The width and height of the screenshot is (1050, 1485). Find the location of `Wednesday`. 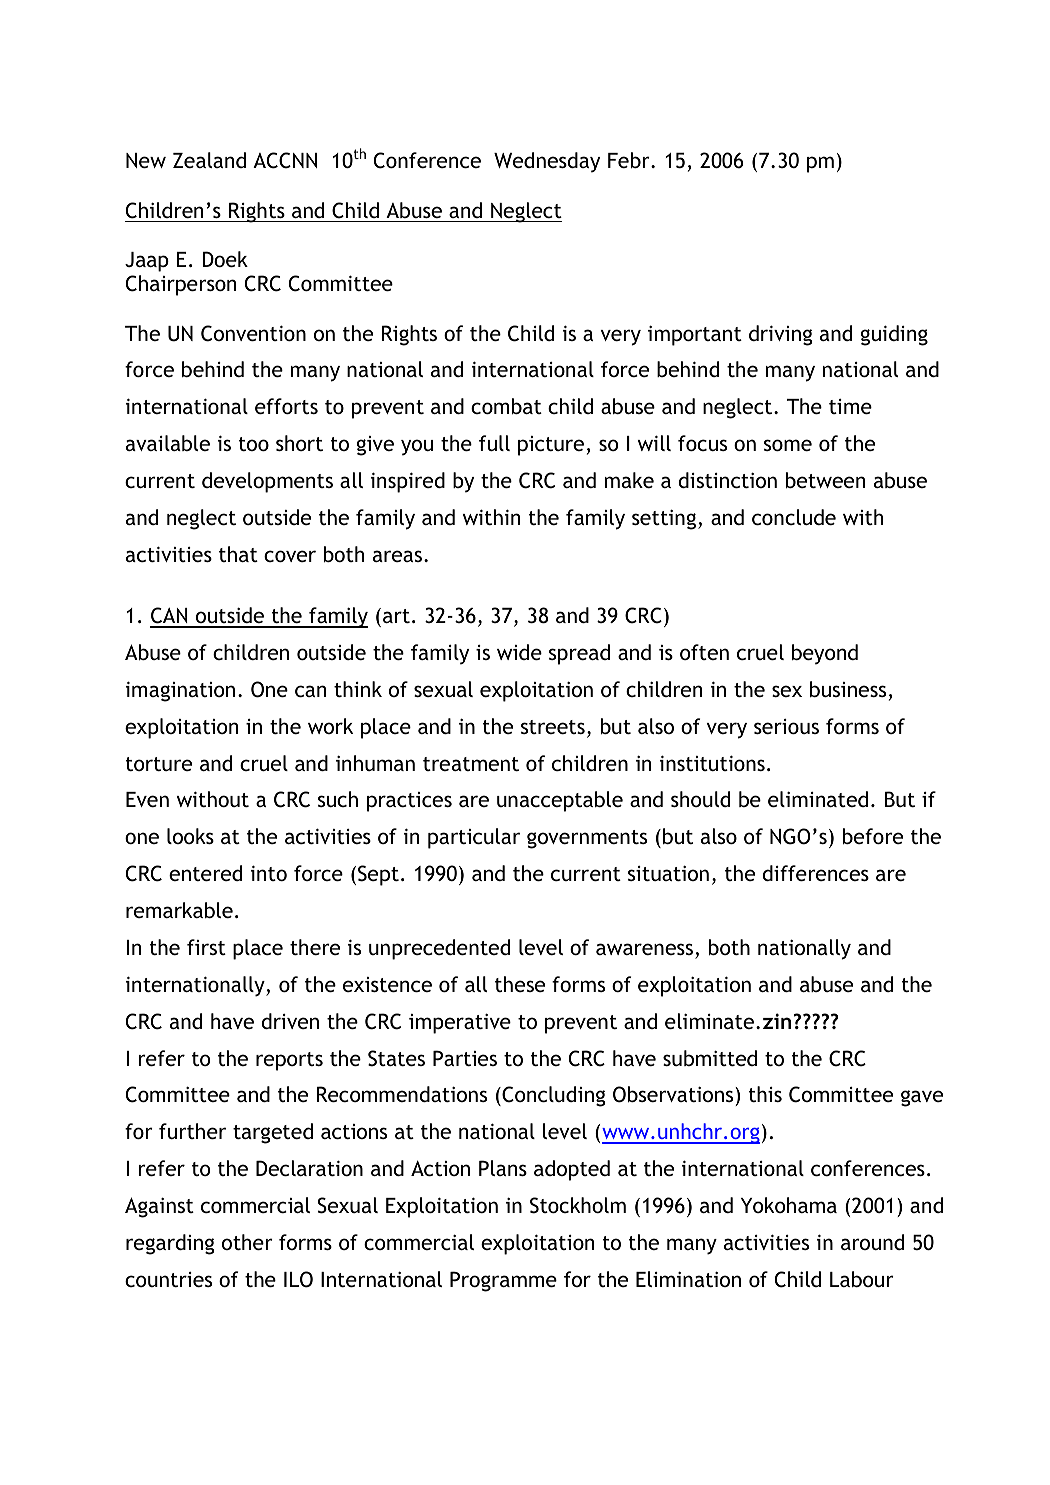

Wednesday is located at coordinates (547, 162).
